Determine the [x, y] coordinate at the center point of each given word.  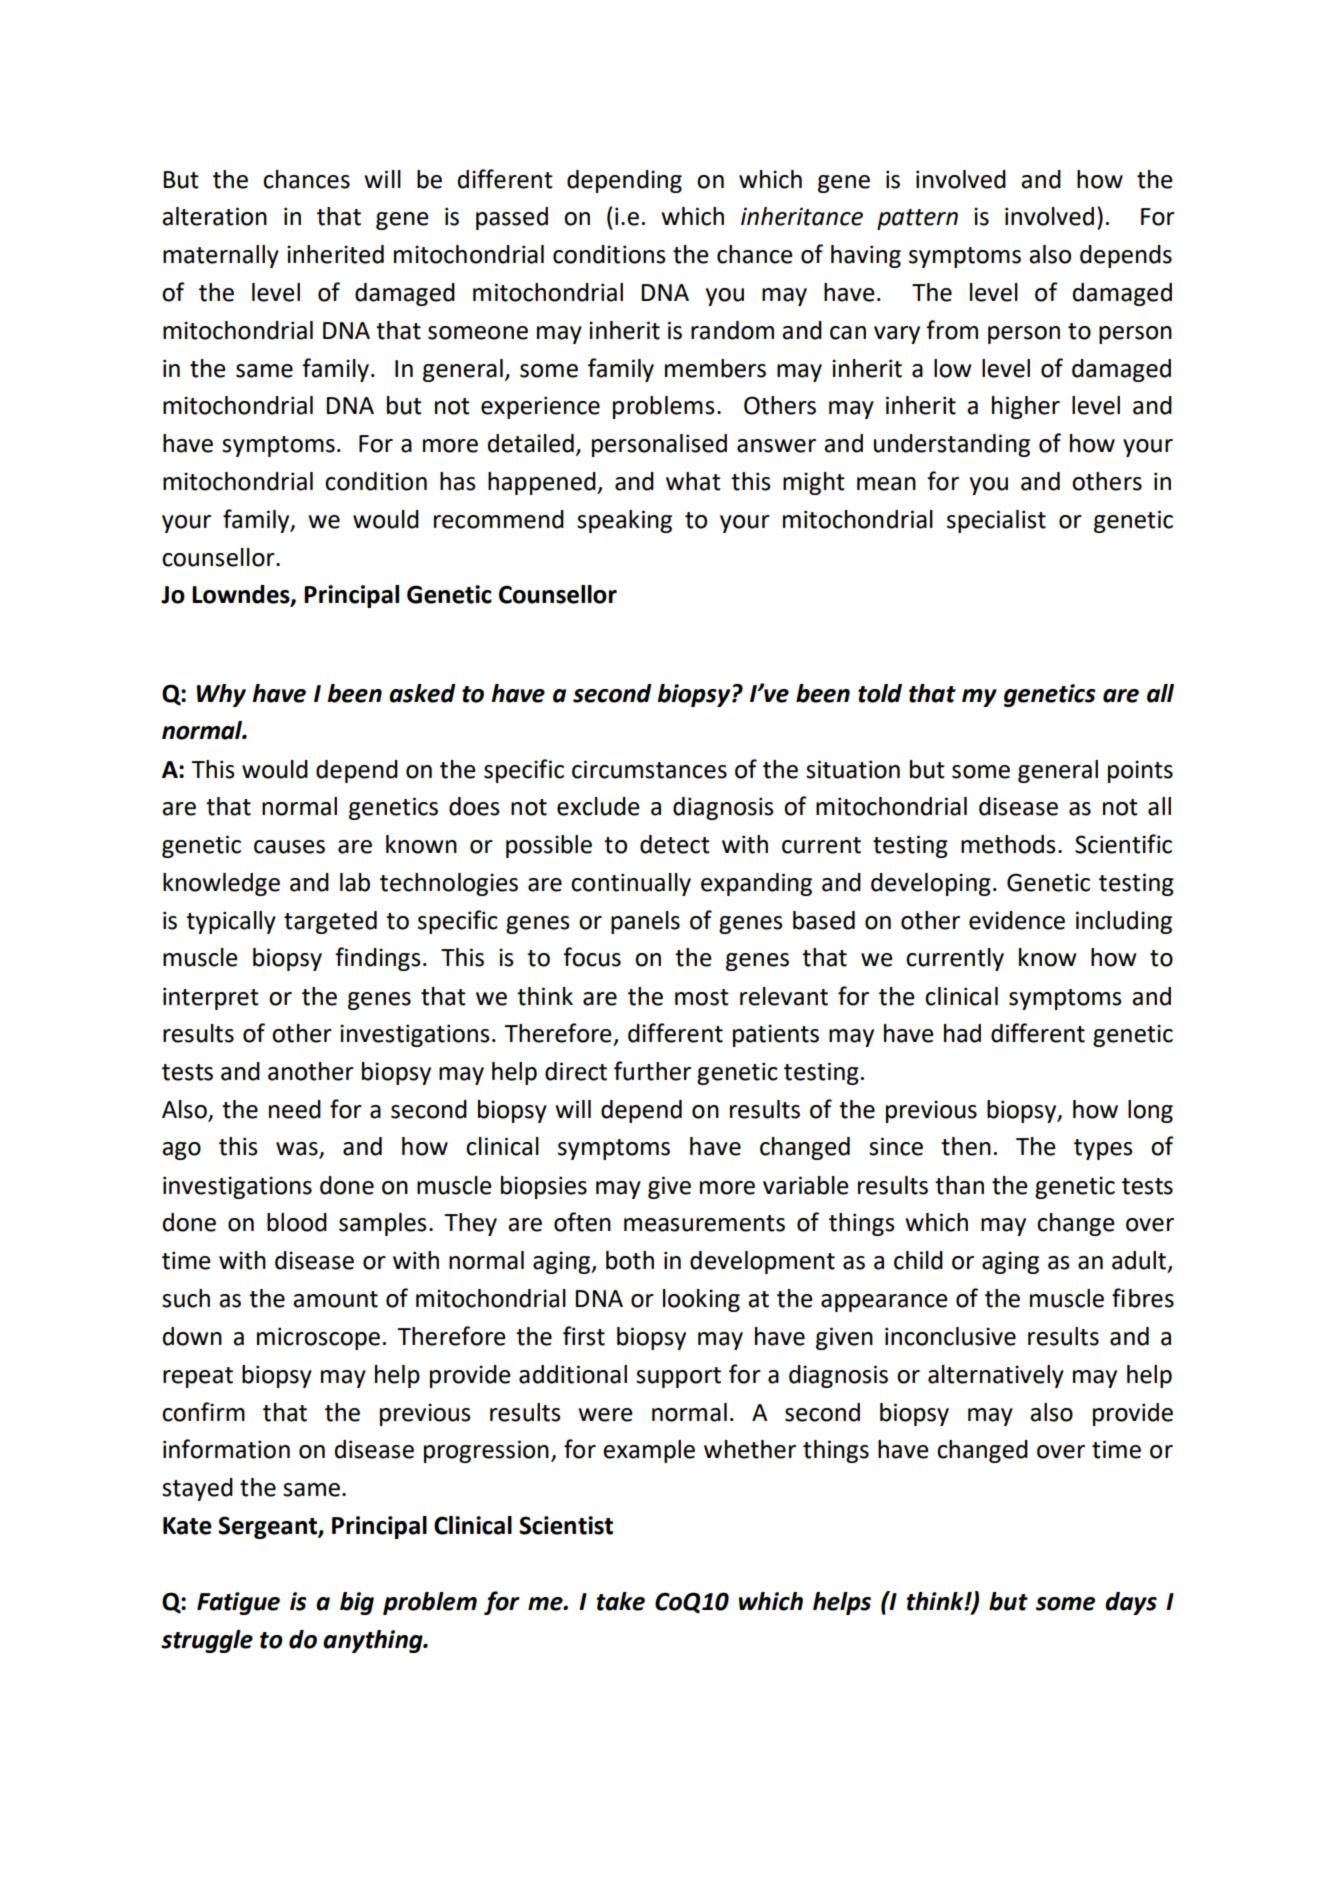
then [966, 1146]
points [1140, 771]
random [732, 330]
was [298, 1150]
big [357, 1603]
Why [221, 695]
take [621, 1601]
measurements [704, 1223]
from [952, 330]
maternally [221, 256]
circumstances [649, 769]
